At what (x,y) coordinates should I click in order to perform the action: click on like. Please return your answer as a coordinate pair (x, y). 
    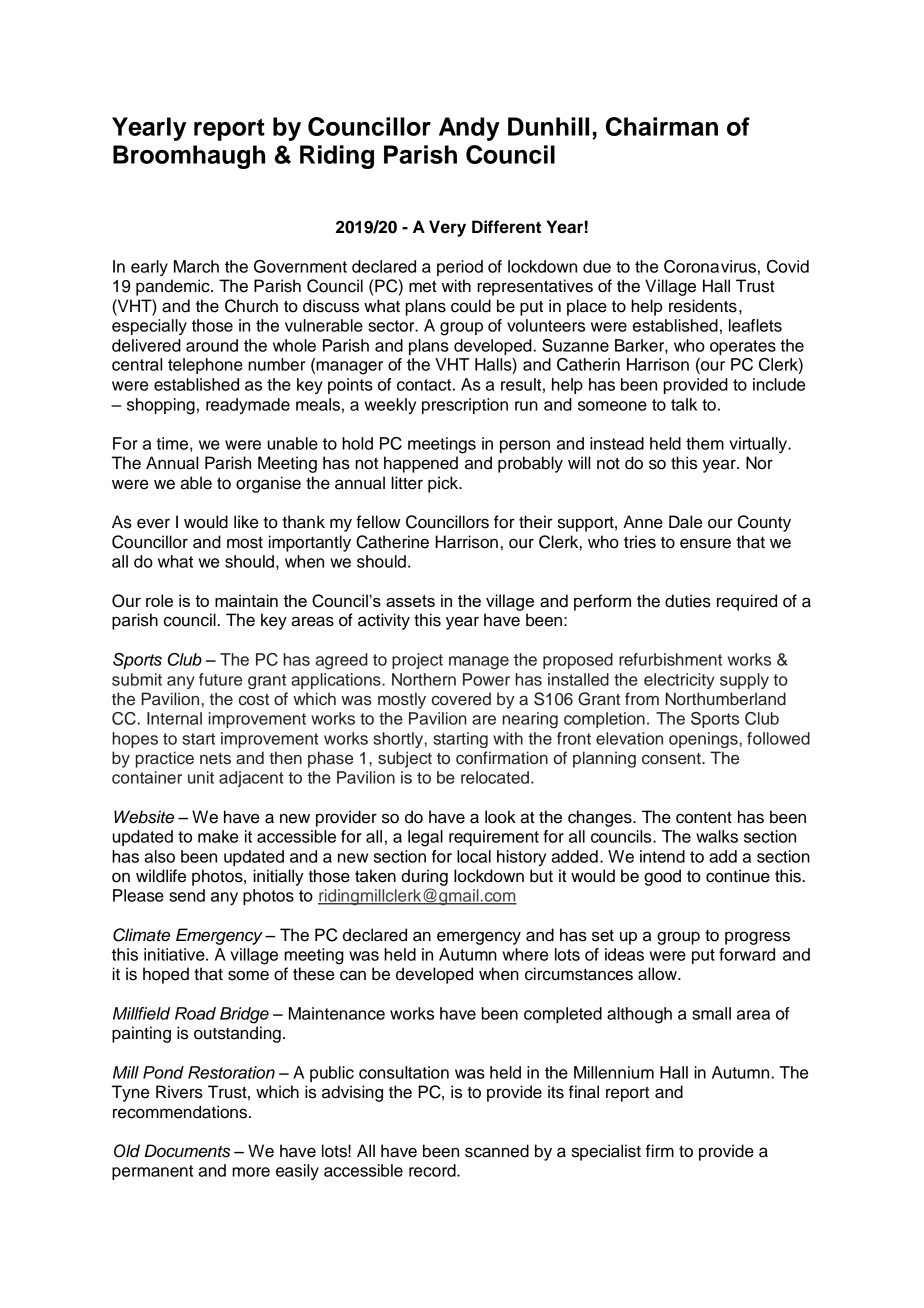
    Looking at the image, I should click on (246, 522).
